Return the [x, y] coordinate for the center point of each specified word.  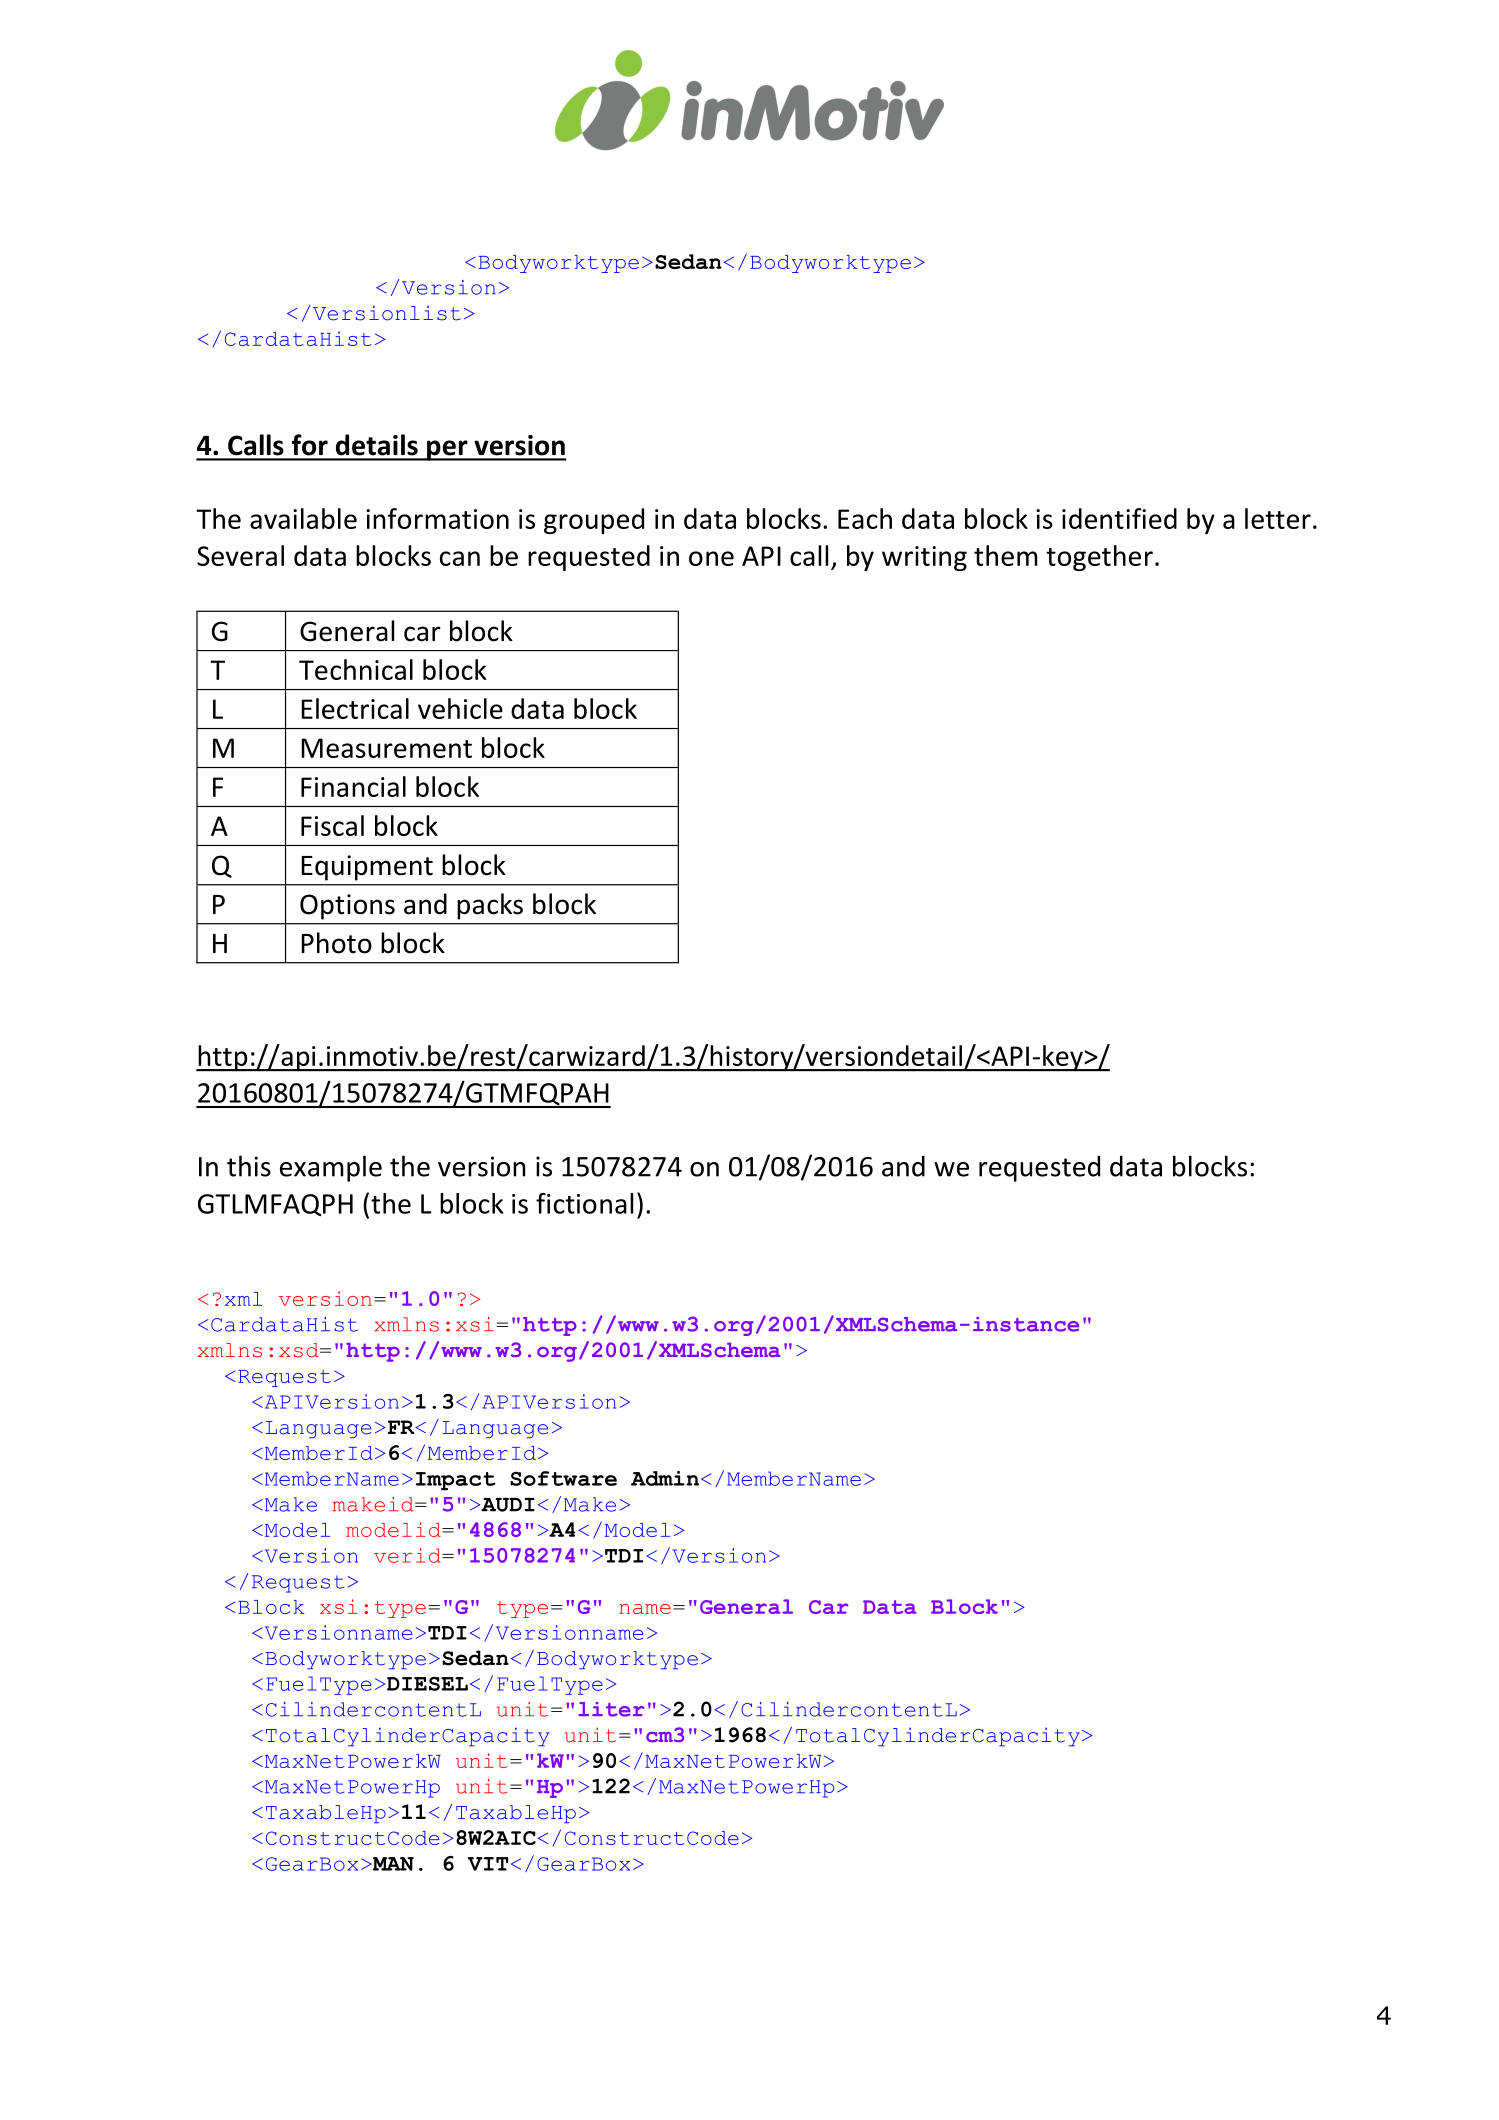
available [303, 518]
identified [1119, 518]
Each [865, 518]
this [249, 1166]
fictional [584, 1203]
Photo [336, 943]
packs [490, 906]
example [331, 1168]
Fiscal [332, 825]
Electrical [355, 708]
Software [563, 1478]
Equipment [367, 868]
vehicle [460, 708]
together [1099, 558]
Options [347, 907]
